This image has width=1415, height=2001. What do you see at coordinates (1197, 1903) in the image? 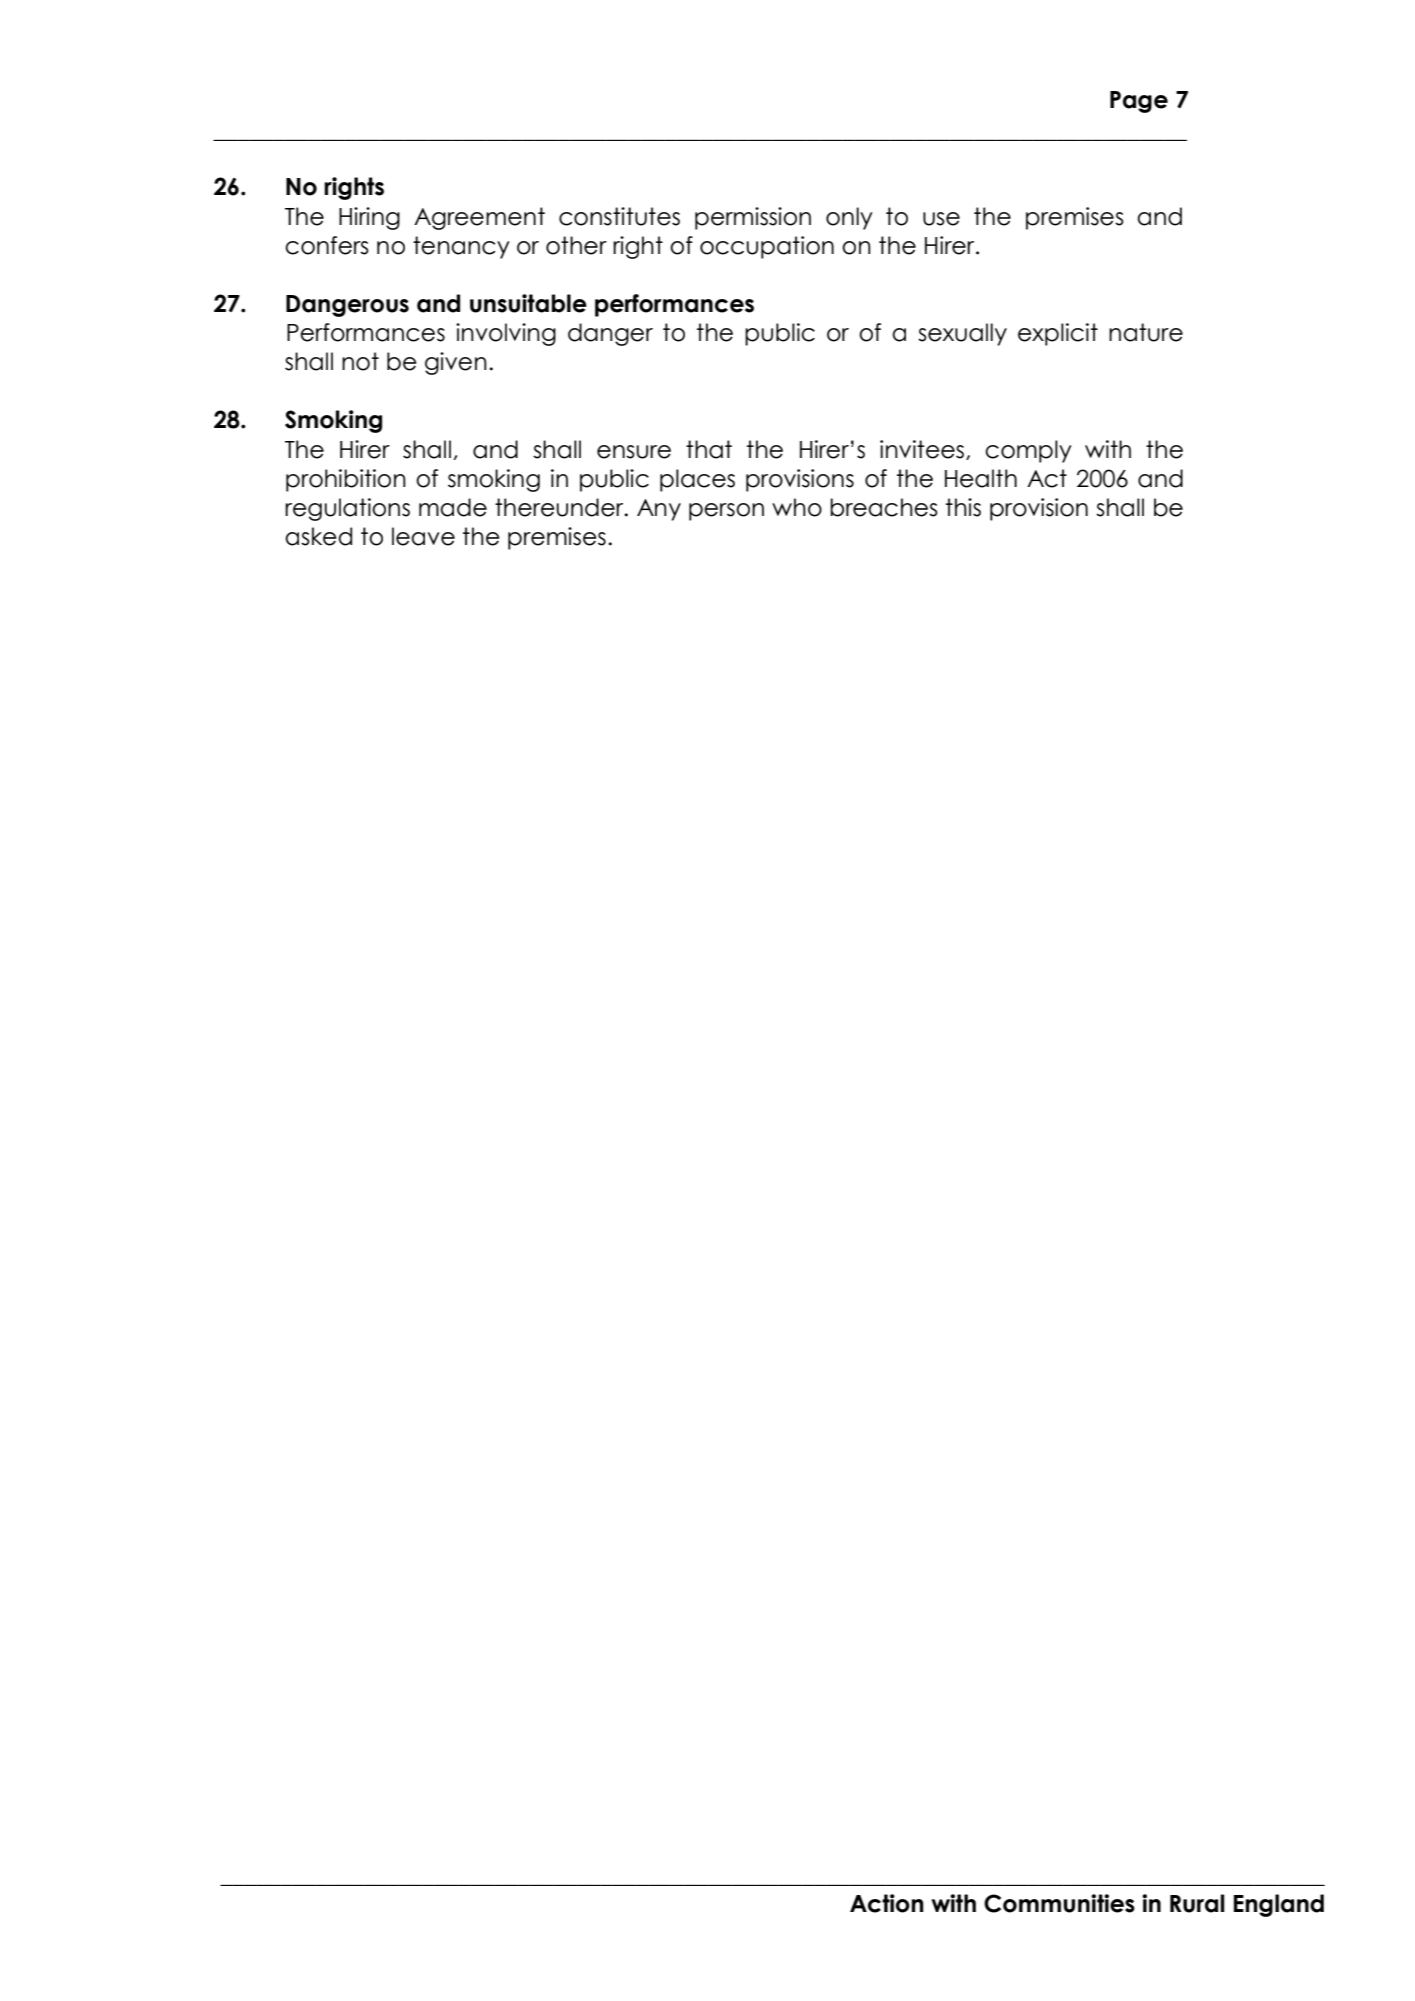
I see `Rural` at bounding box center [1197, 1903].
